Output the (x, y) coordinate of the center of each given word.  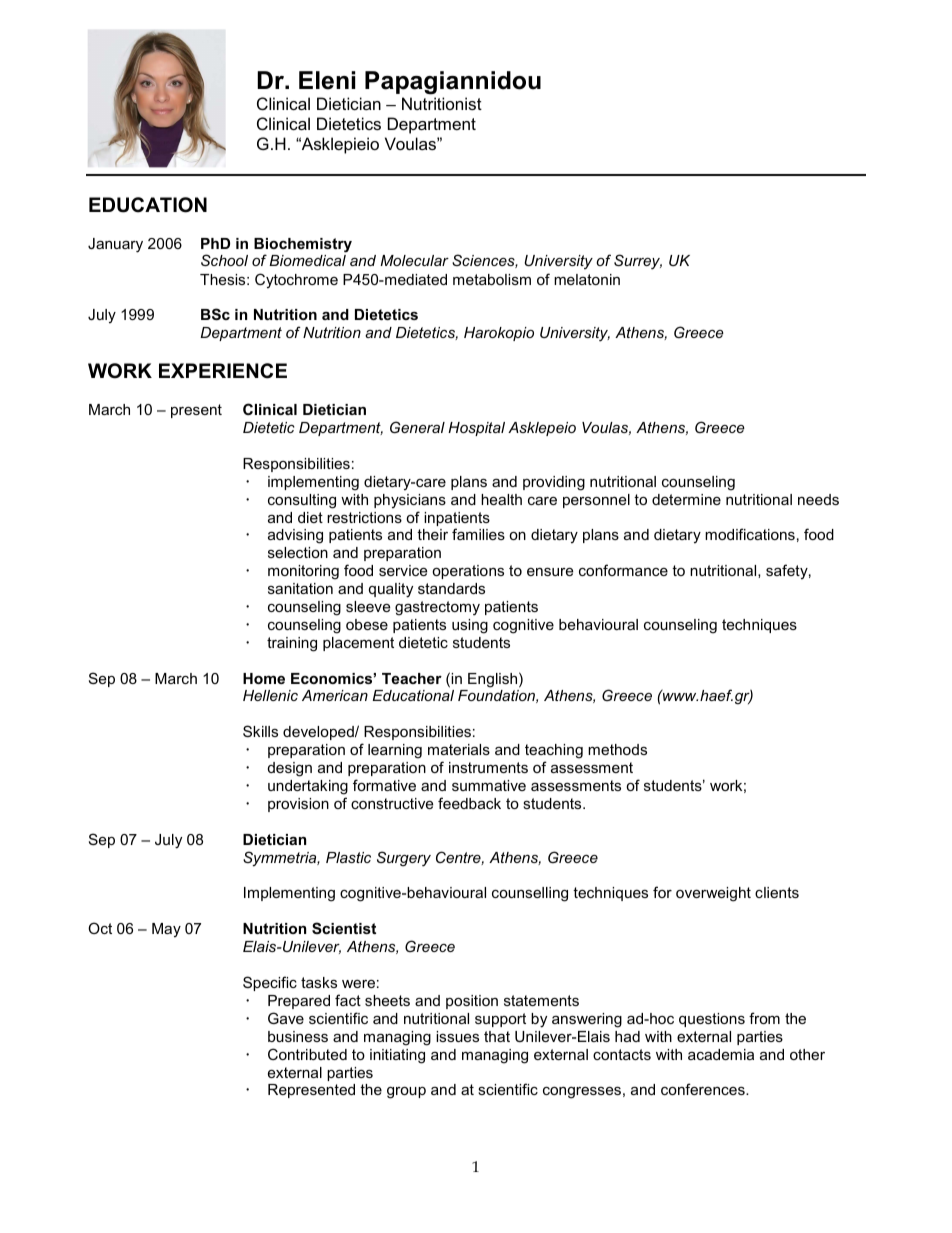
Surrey (638, 262)
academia (721, 1054)
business (298, 1036)
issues (457, 1036)
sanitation (300, 588)
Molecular (414, 260)
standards (451, 588)
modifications (750, 534)
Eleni (327, 80)
